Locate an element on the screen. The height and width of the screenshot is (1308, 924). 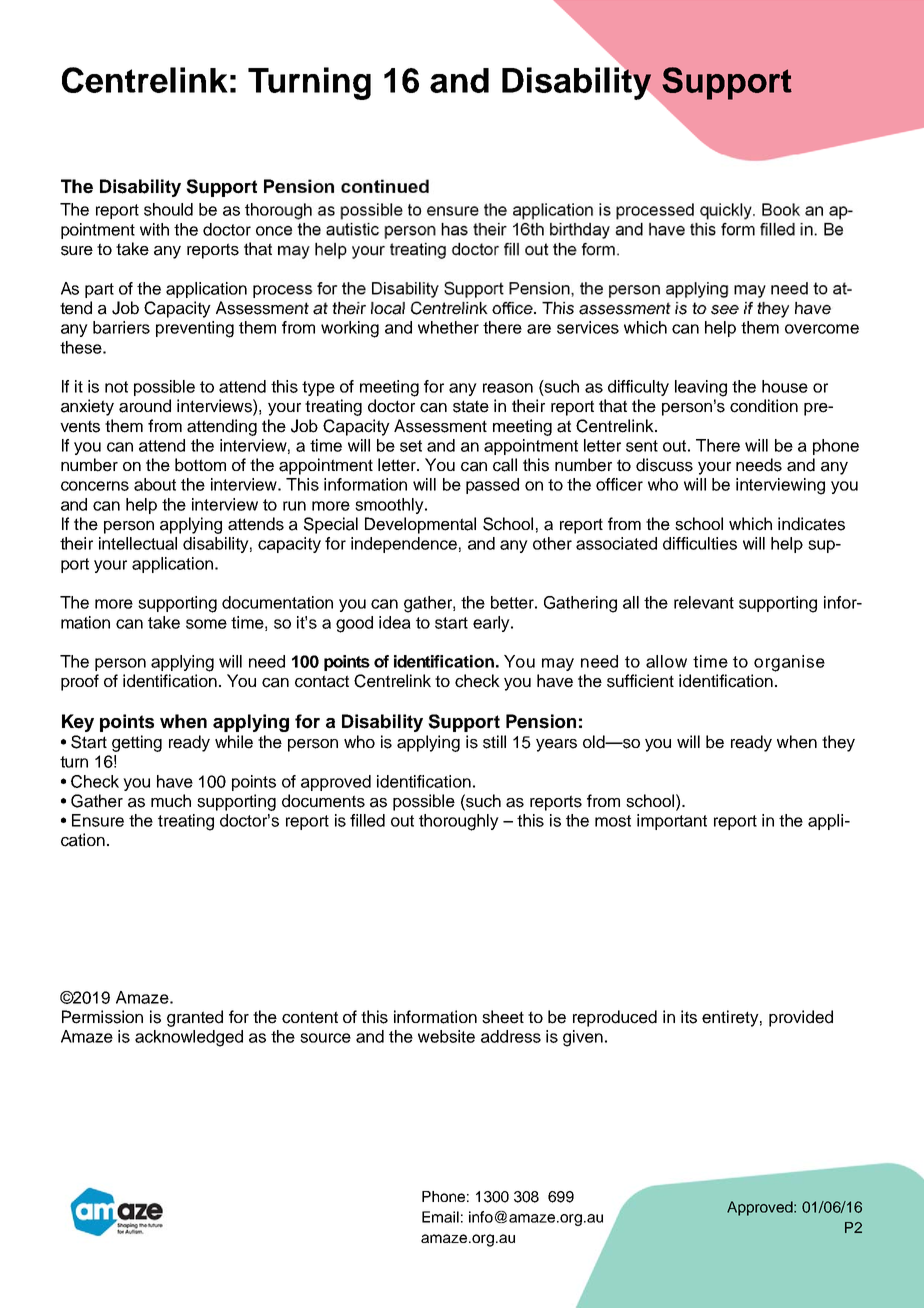
should is located at coordinates (168, 209).
